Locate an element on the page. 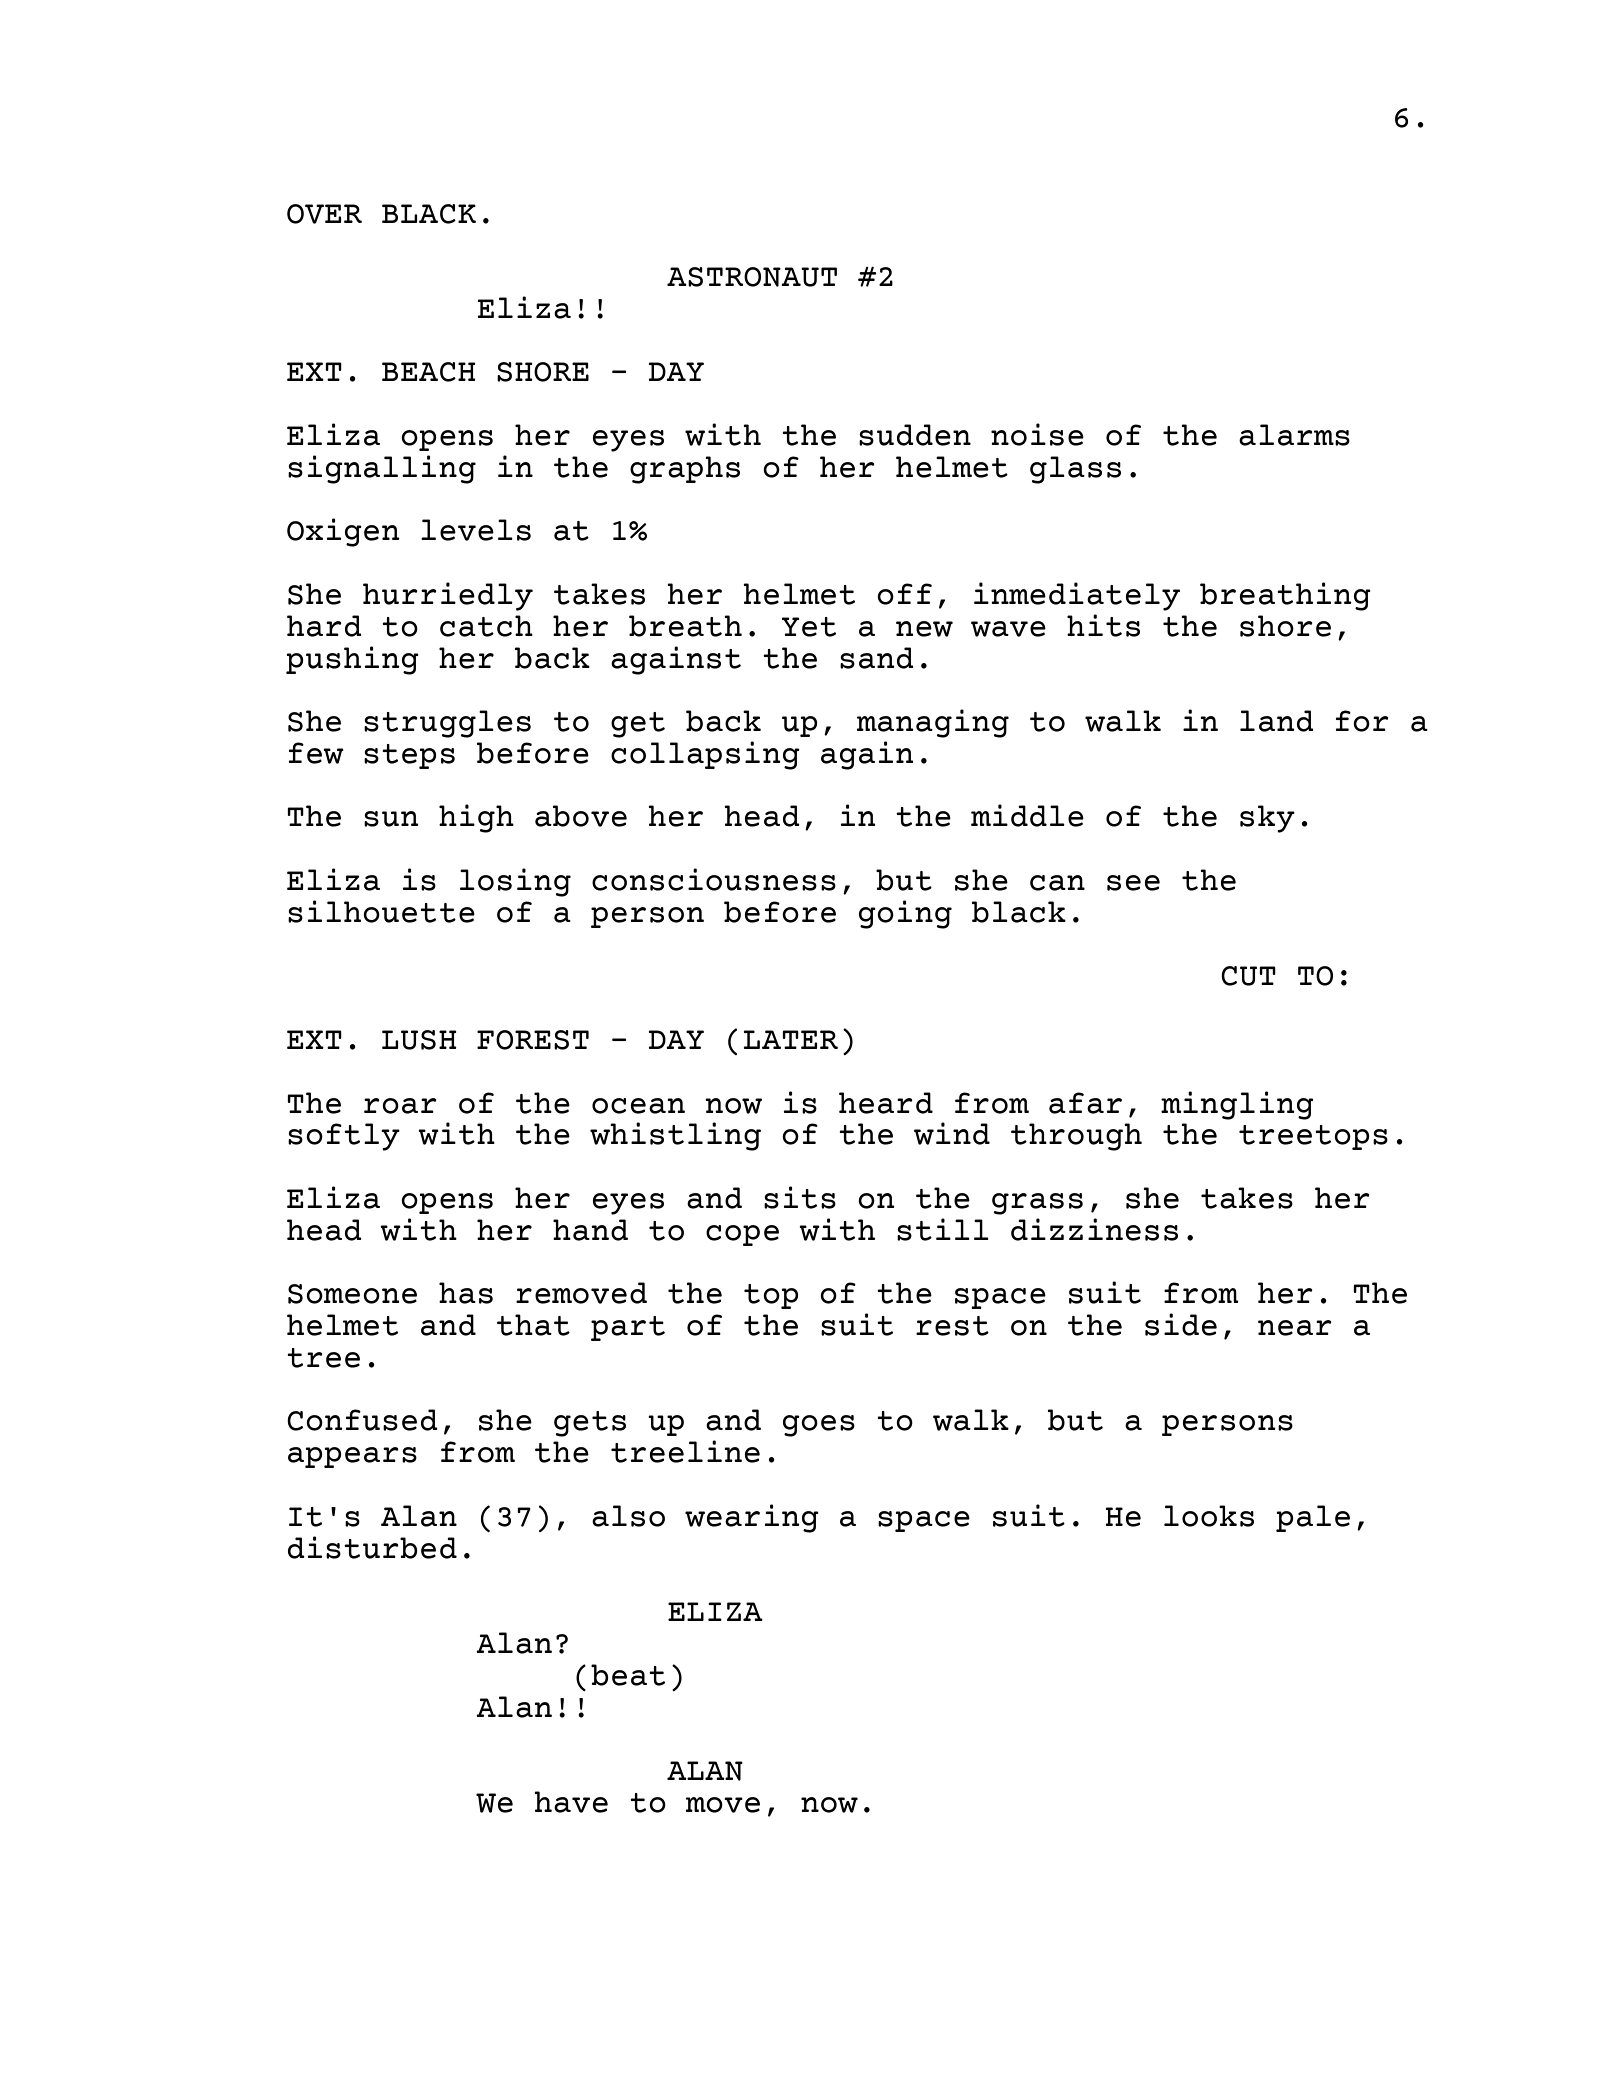  alarms is located at coordinates (1294, 435).
